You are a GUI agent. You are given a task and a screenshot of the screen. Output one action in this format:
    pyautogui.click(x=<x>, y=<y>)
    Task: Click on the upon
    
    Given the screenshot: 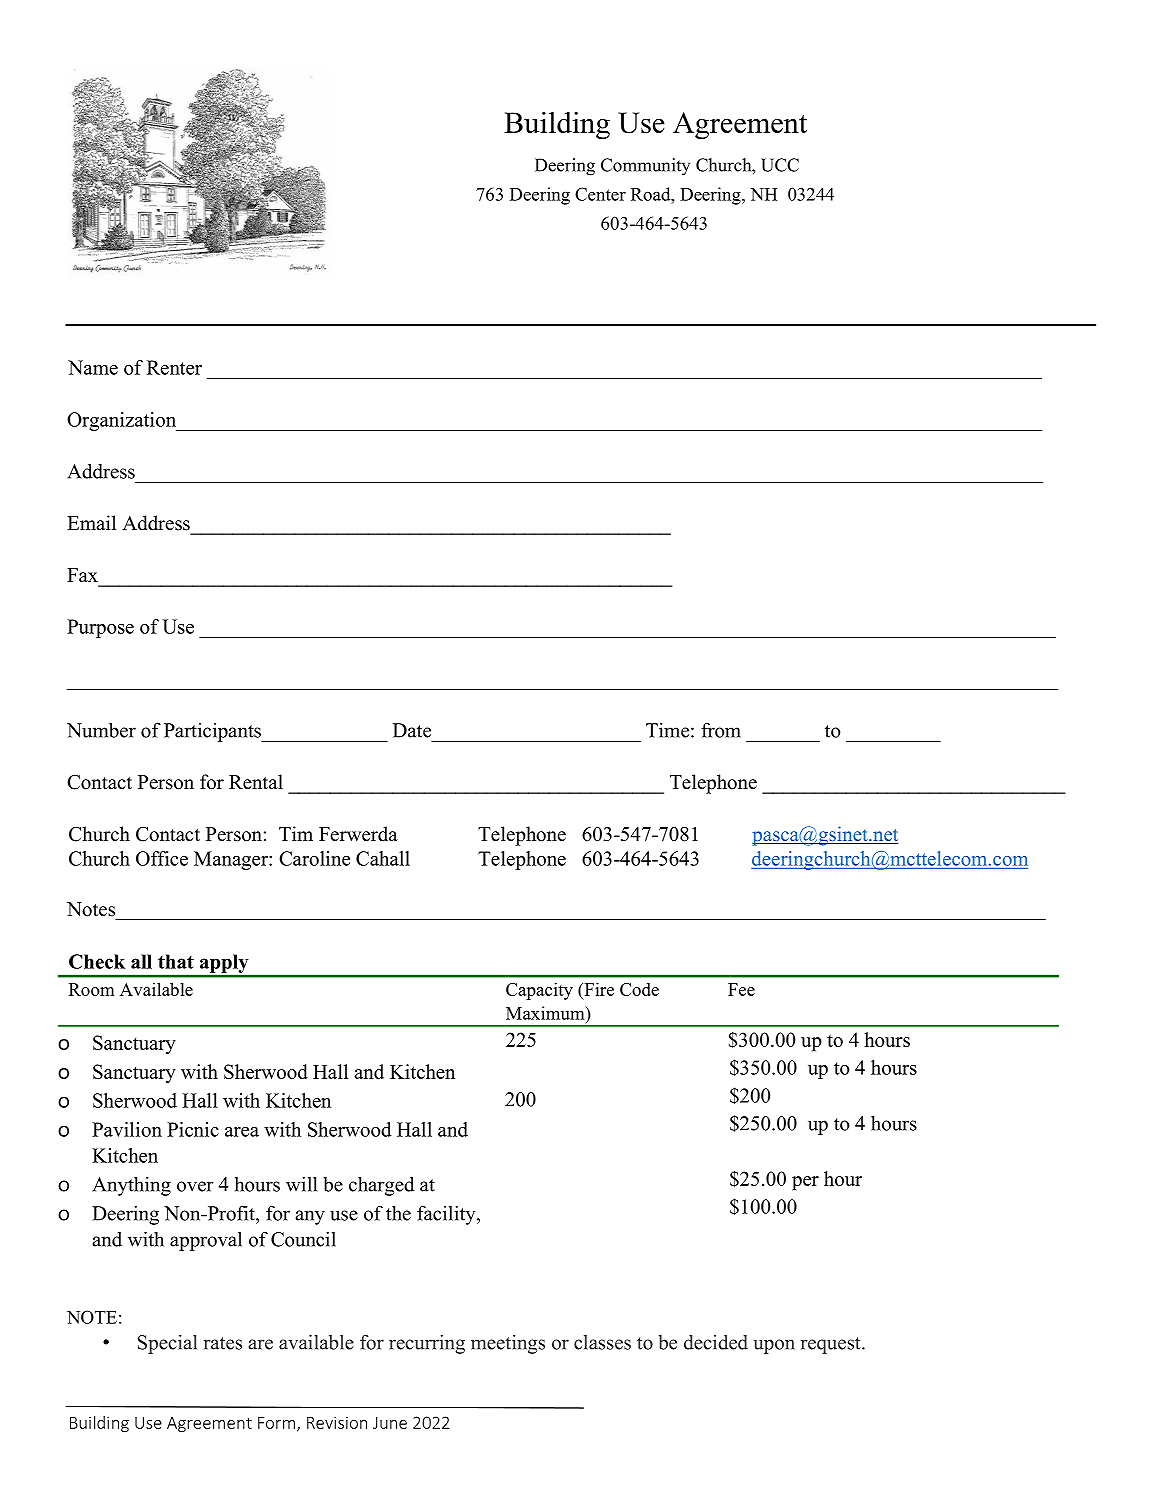 What is the action you would take?
    pyautogui.click(x=774, y=1346)
